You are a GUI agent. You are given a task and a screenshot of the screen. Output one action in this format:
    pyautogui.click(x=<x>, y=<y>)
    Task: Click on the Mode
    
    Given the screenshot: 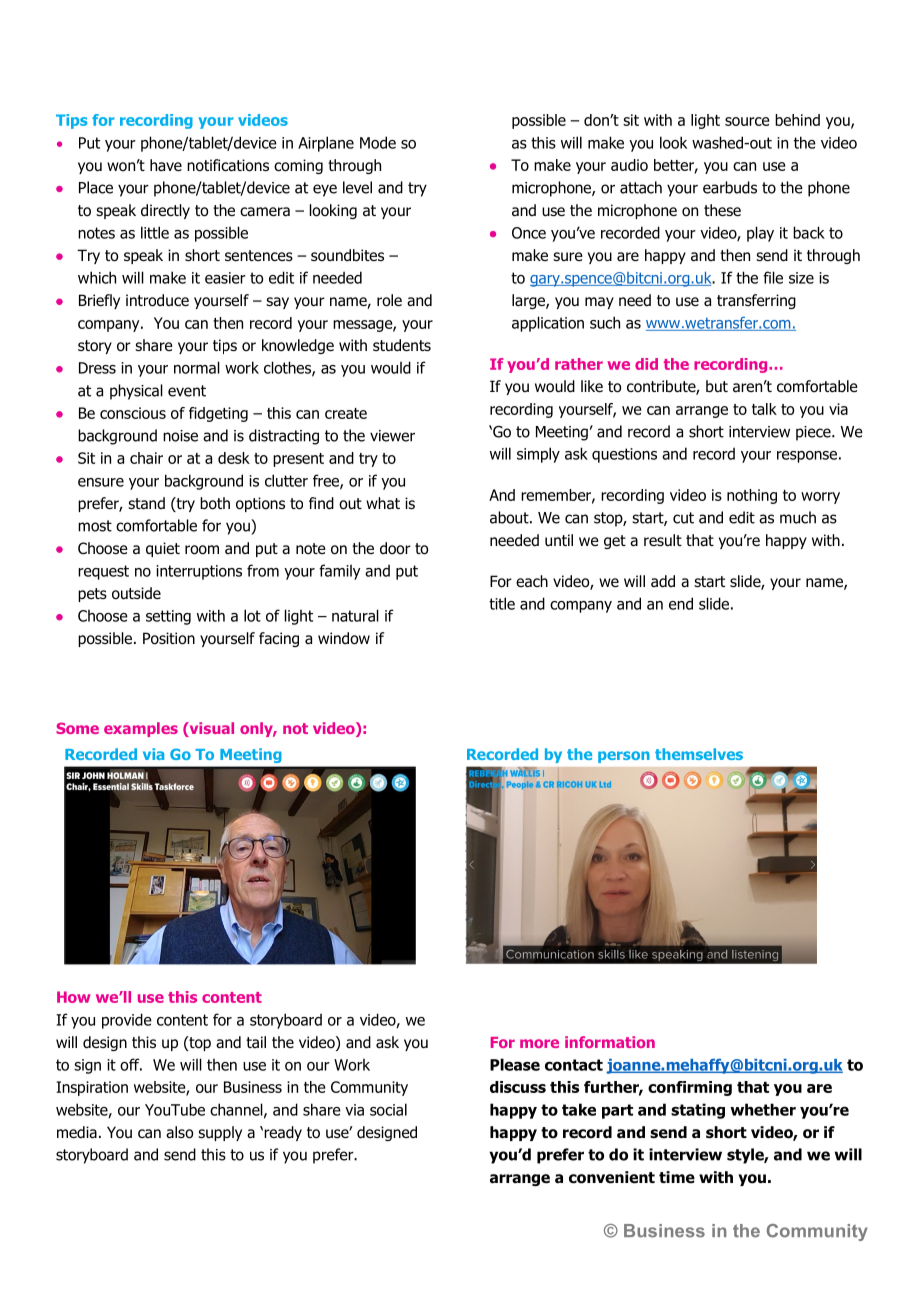 What is the action you would take?
    pyautogui.click(x=378, y=142)
